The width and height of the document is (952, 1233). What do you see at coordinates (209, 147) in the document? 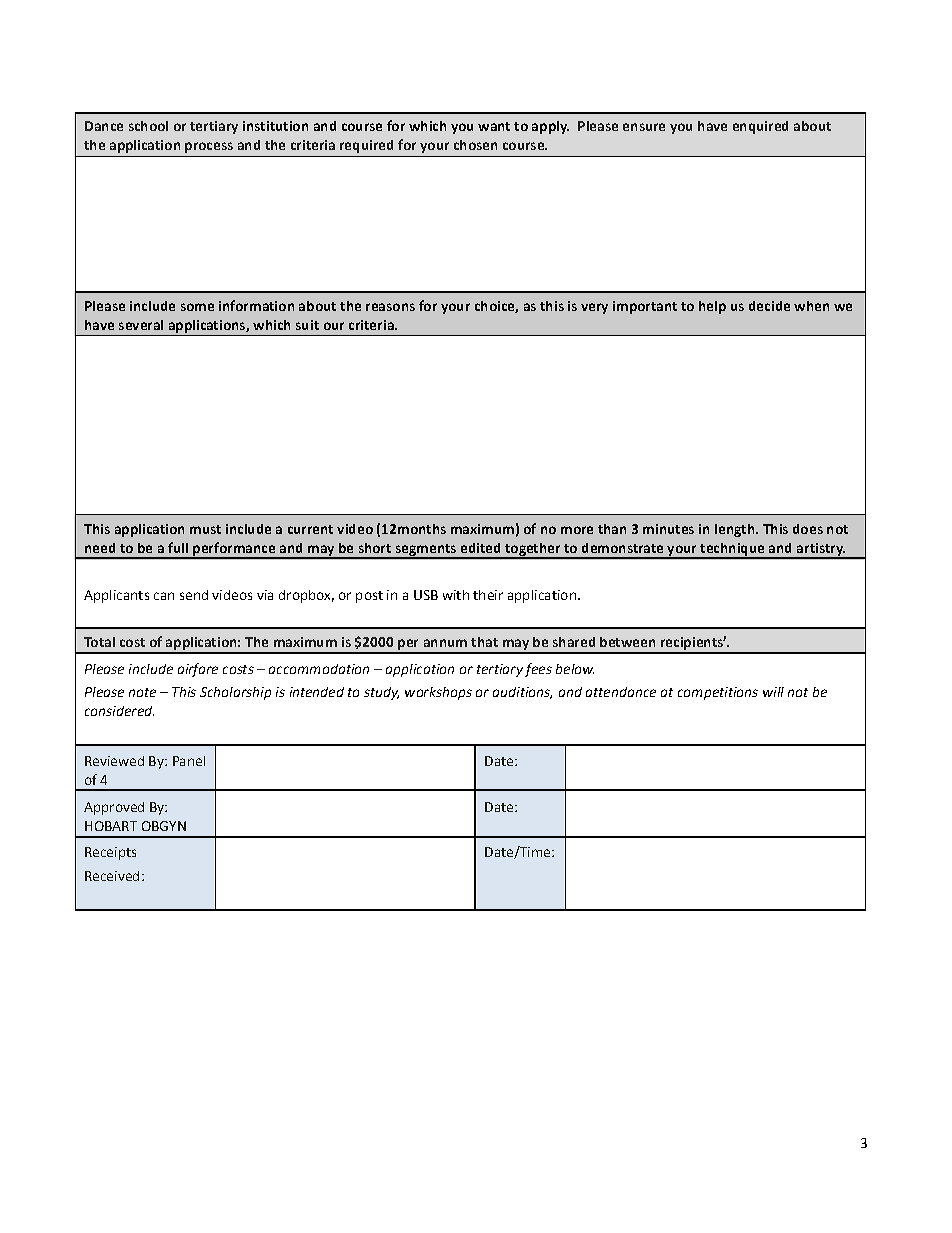
I see `process` at bounding box center [209, 147].
